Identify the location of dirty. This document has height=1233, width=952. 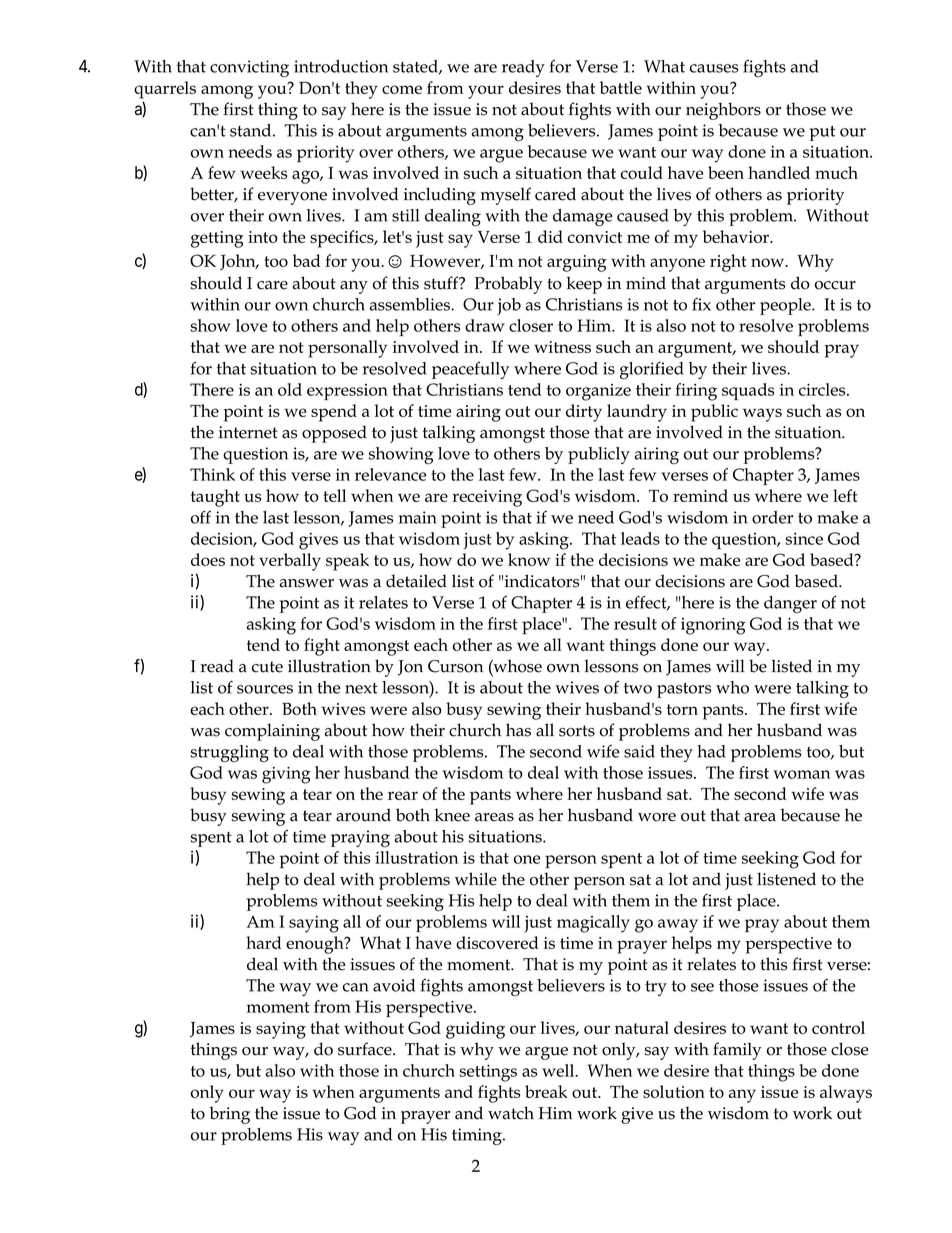
(584, 413).
